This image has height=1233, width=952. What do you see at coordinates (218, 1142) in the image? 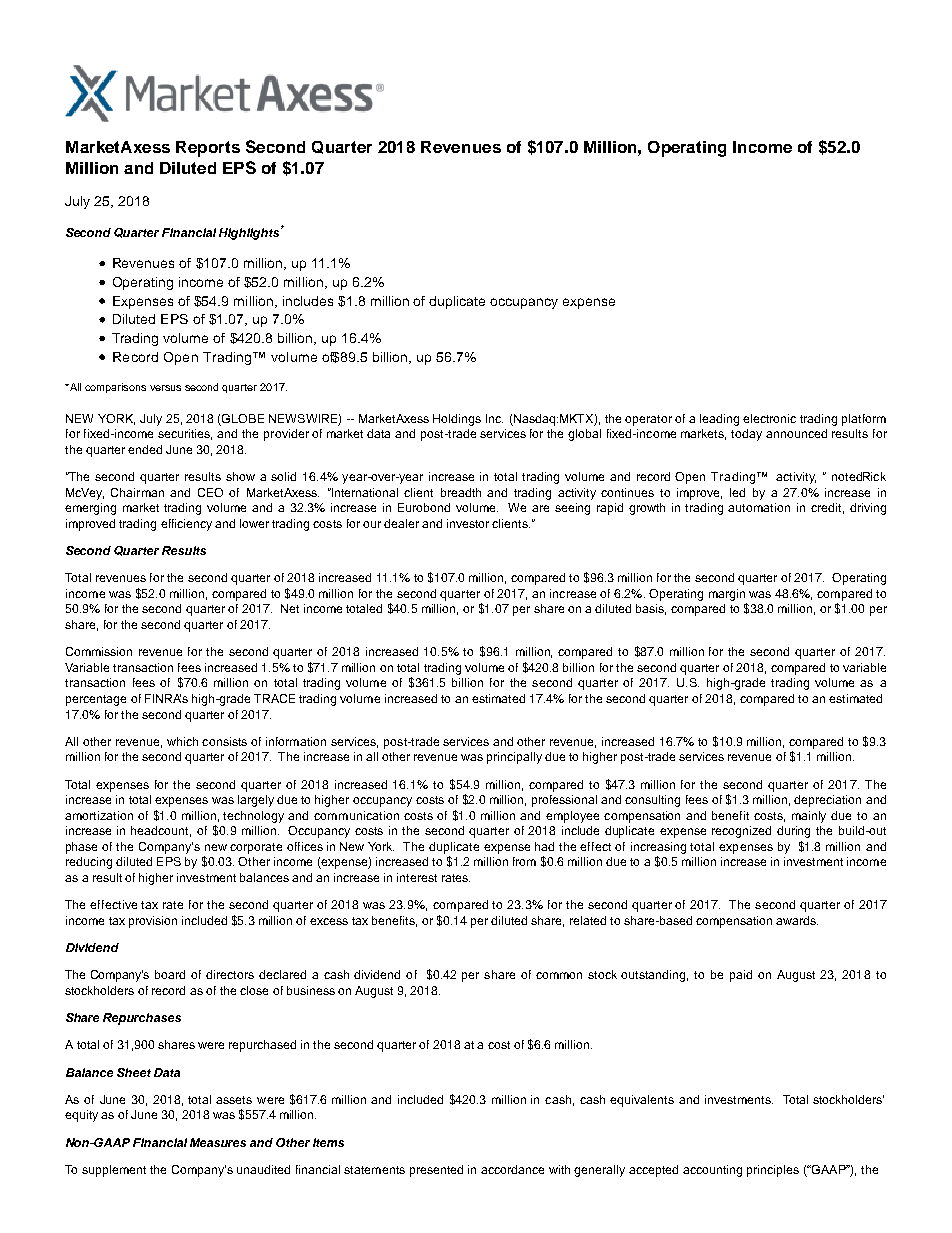
I see `Measures` at bounding box center [218, 1142].
